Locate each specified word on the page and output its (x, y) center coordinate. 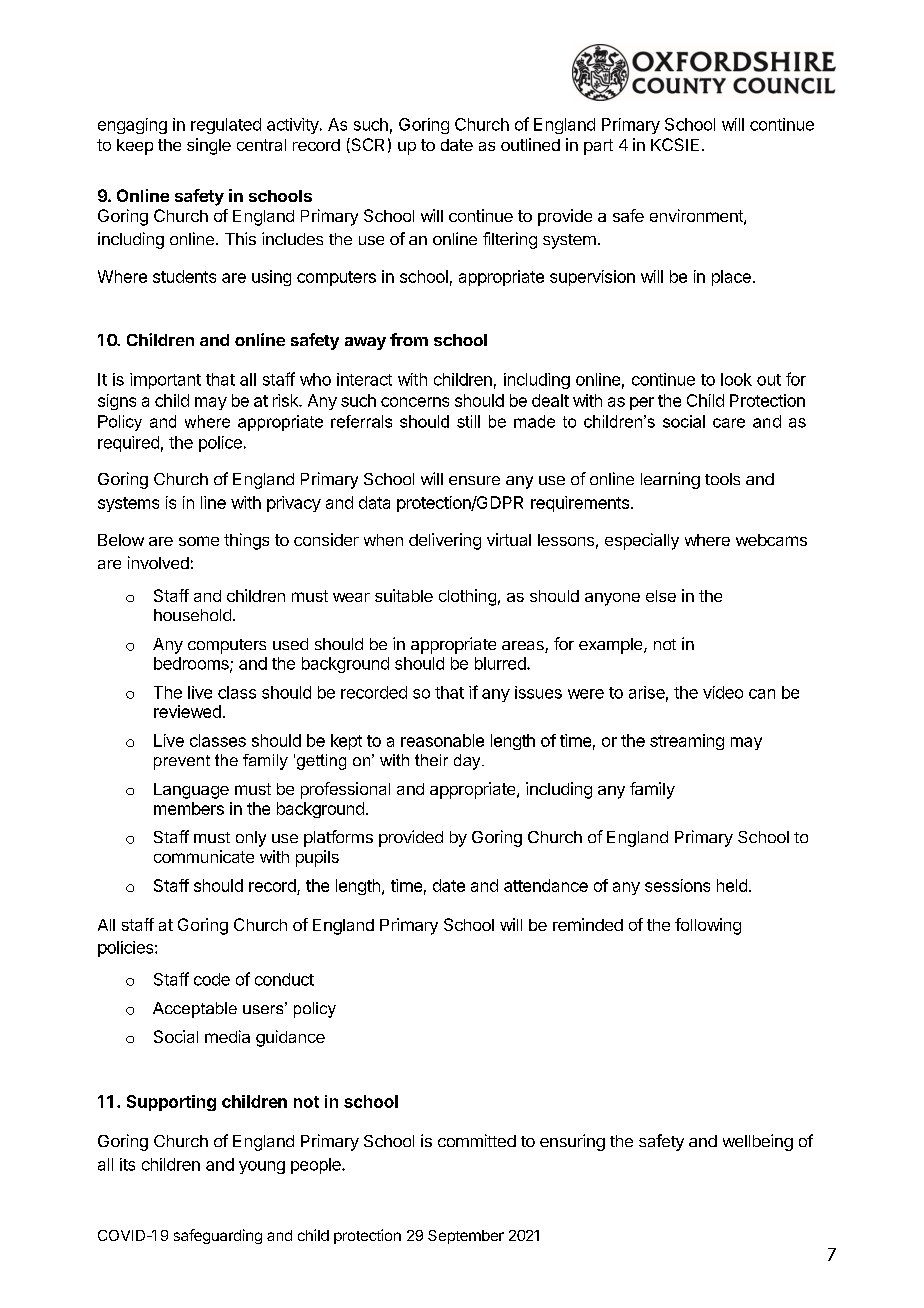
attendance (546, 885)
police (220, 444)
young (262, 1167)
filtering (510, 240)
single (209, 146)
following (708, 926)
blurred (501, 663)
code (212, 979)
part (598, 147)
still (468, 421)
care (729, 423)
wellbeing (758, 1142)
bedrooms (192, 664)
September (466, 1237)
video (723, 692)
